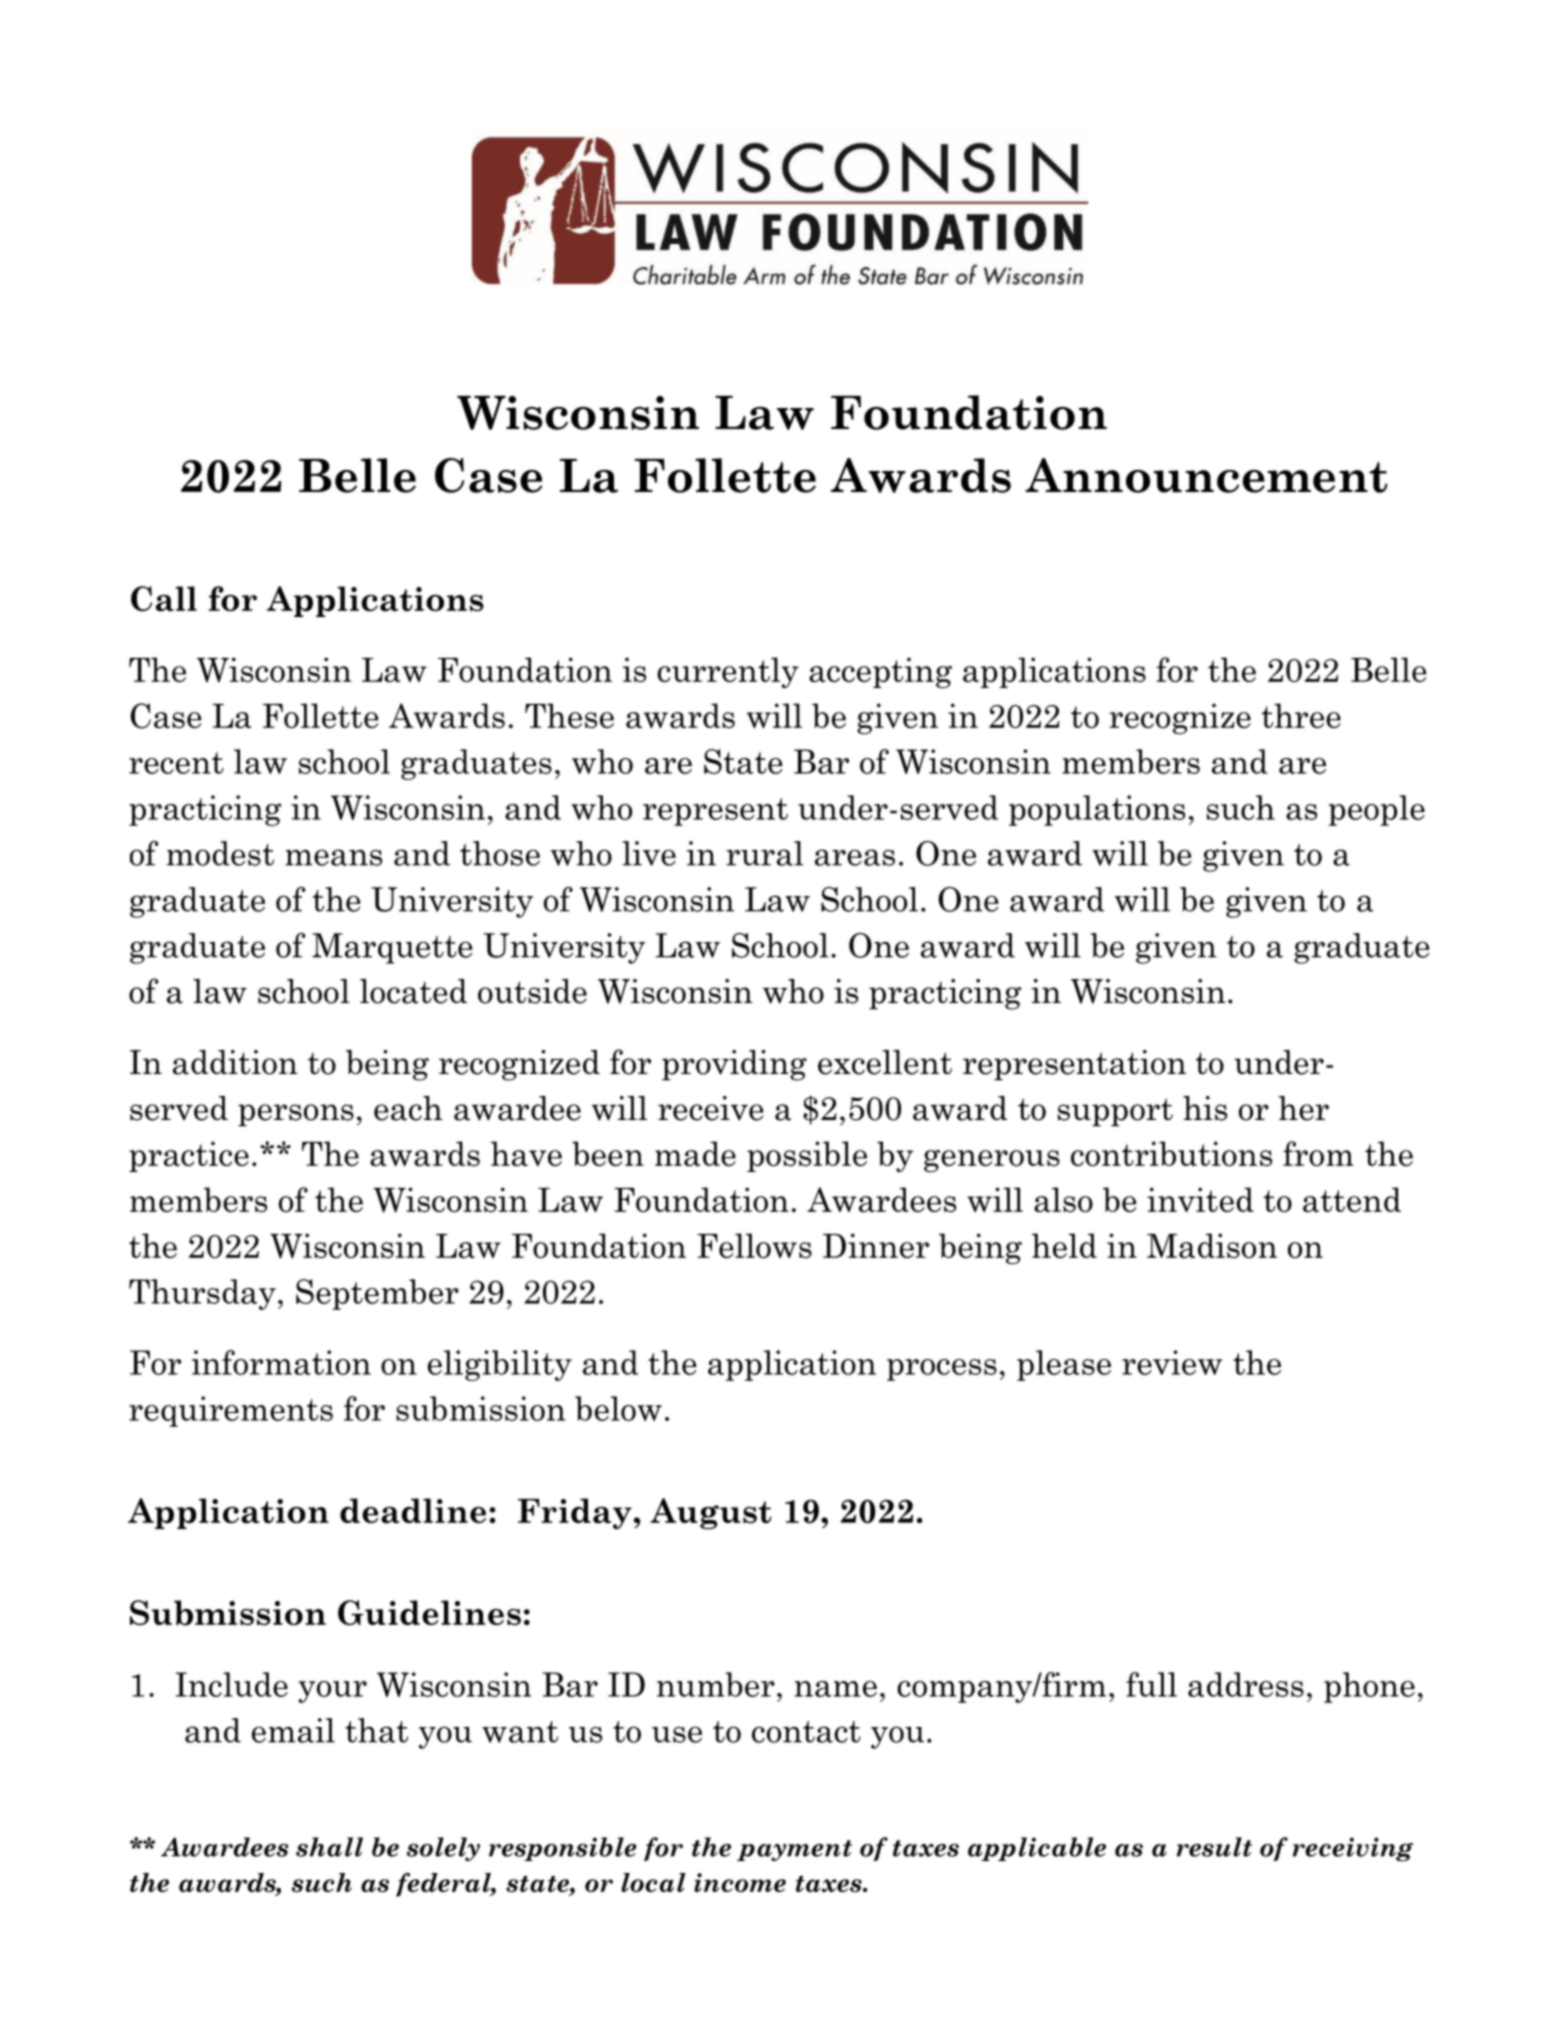 The width and height of the page is (1560, 2019). Describe the element at coordinates (281, 1362) in the page. I see `information` at that location.
